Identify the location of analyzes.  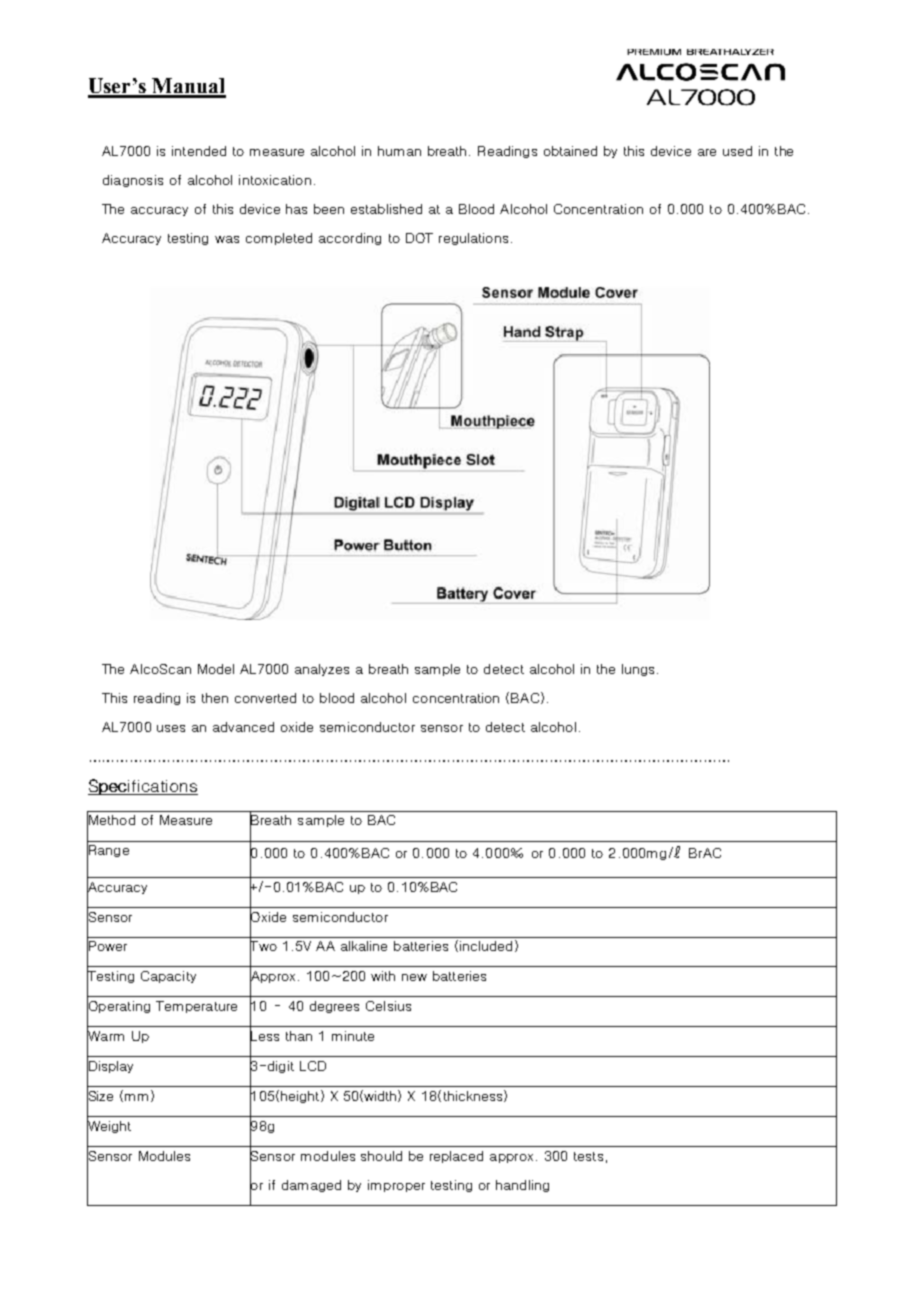
(322, 670).
